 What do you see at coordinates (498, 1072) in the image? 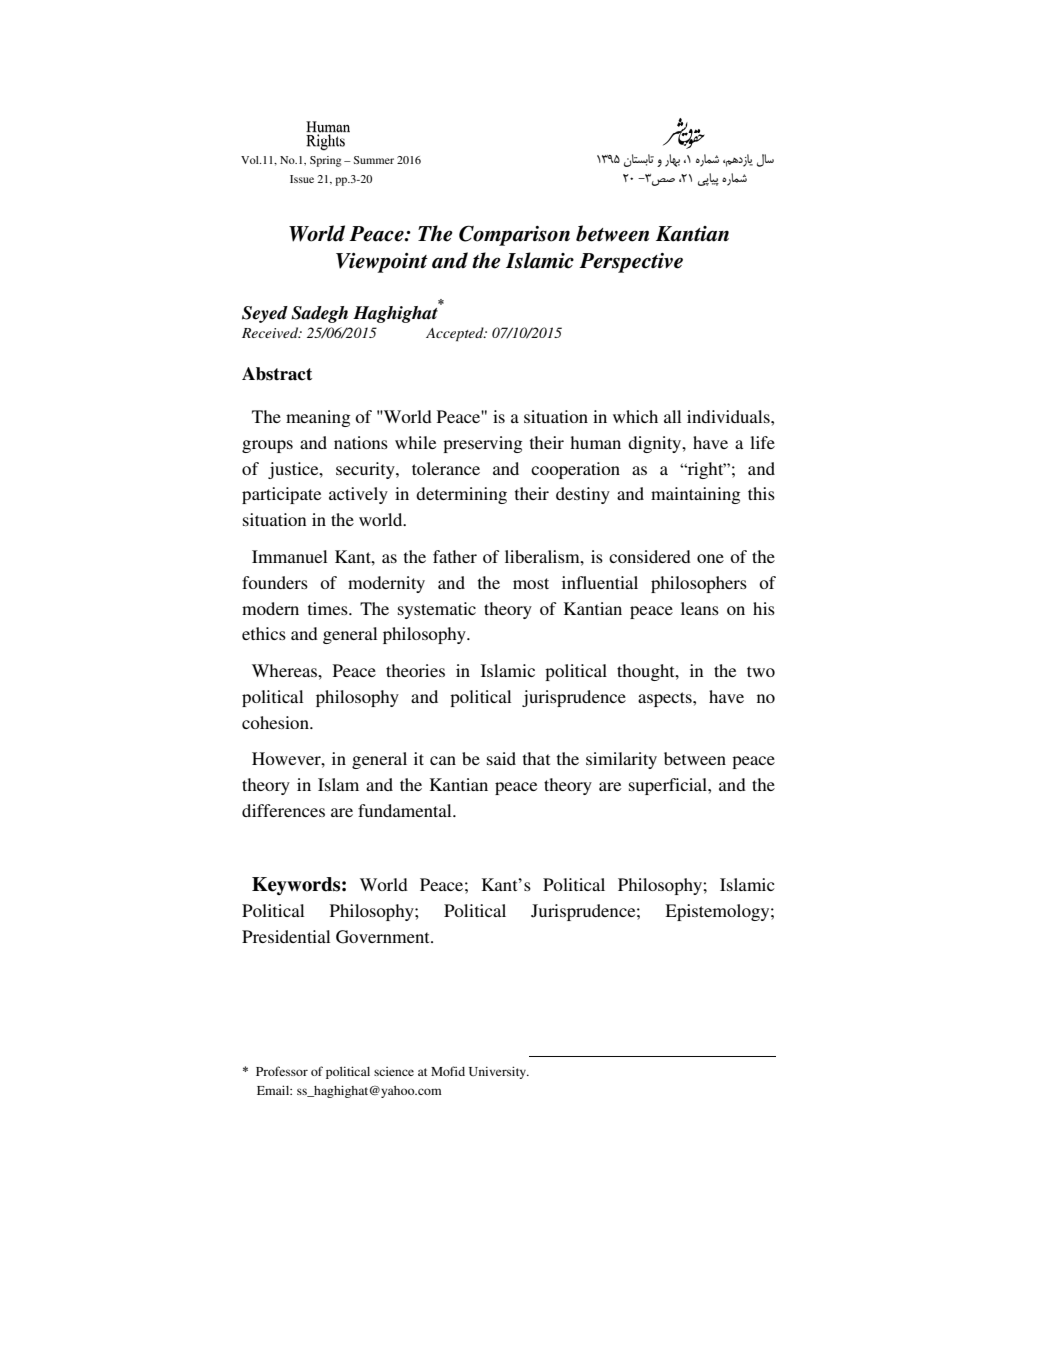
I see `University` at bounding box center [498, 1072].
